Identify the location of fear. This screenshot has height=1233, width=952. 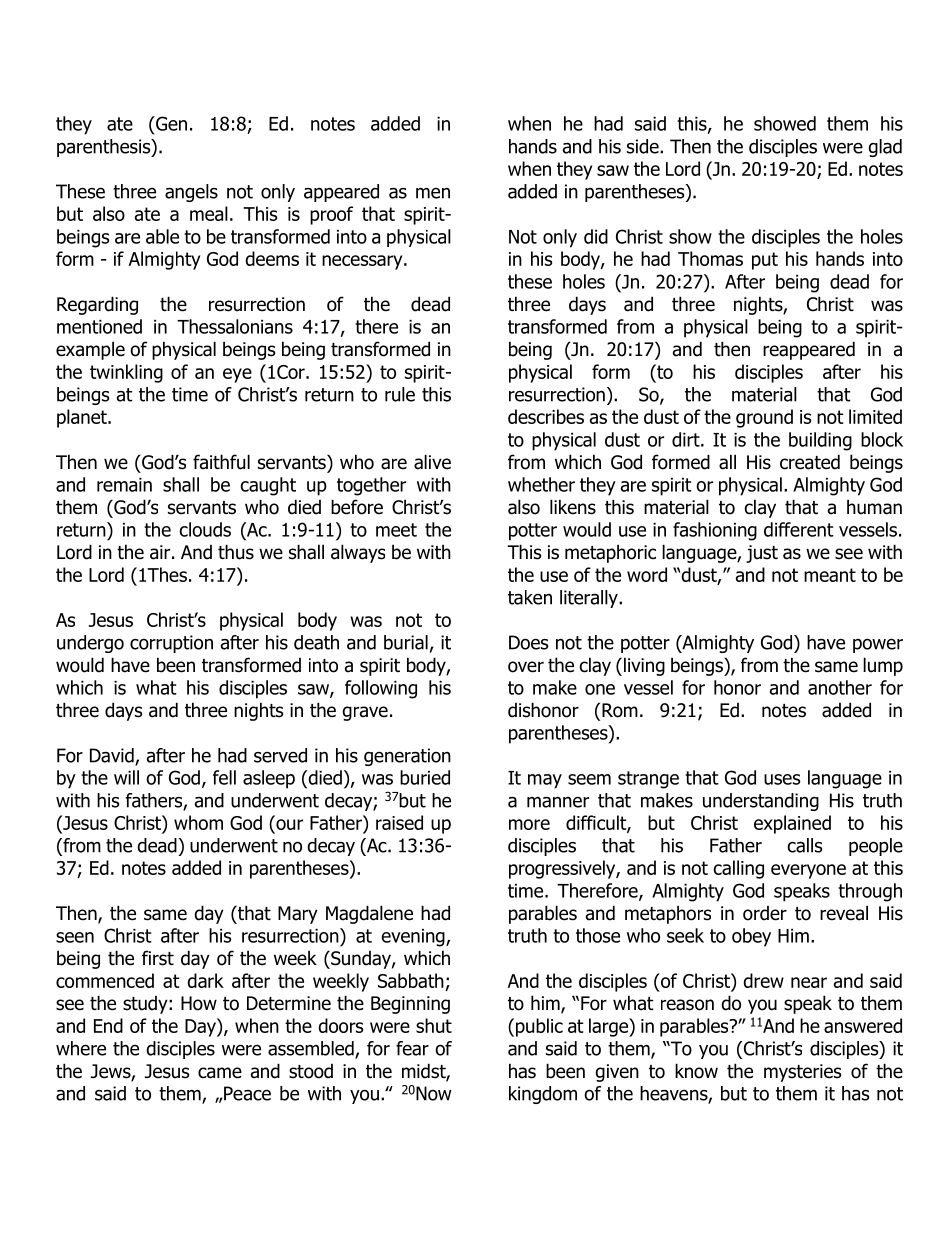
(412, 1048).
